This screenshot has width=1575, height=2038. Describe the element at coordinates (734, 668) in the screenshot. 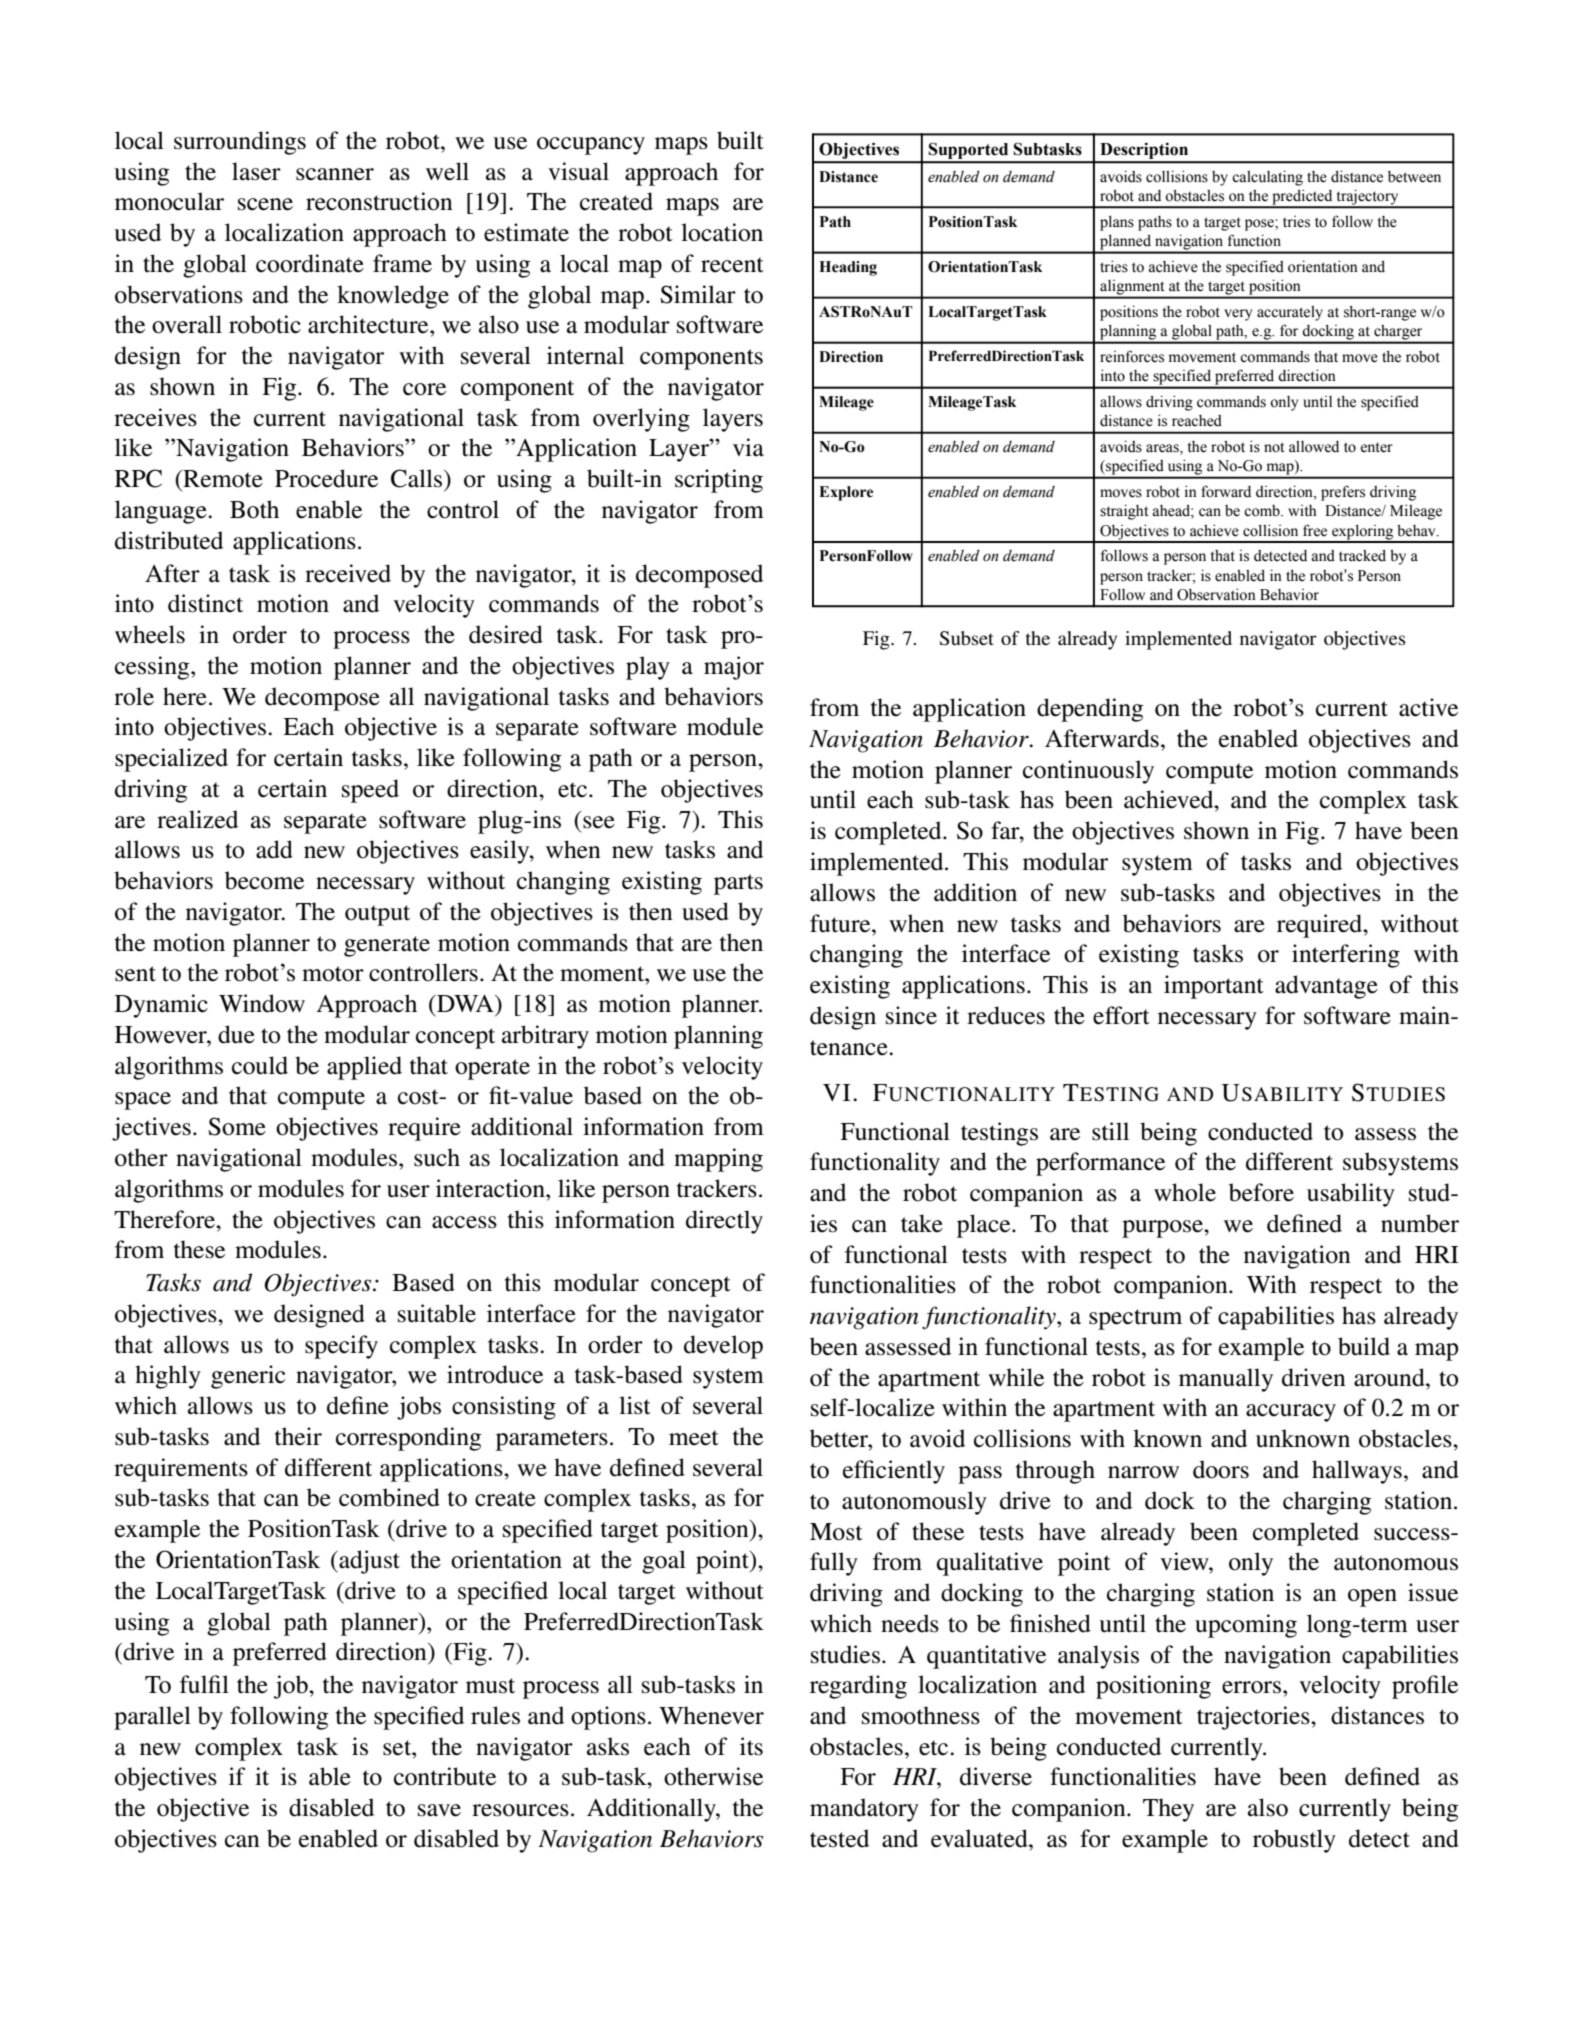

I see `major` at that location.
